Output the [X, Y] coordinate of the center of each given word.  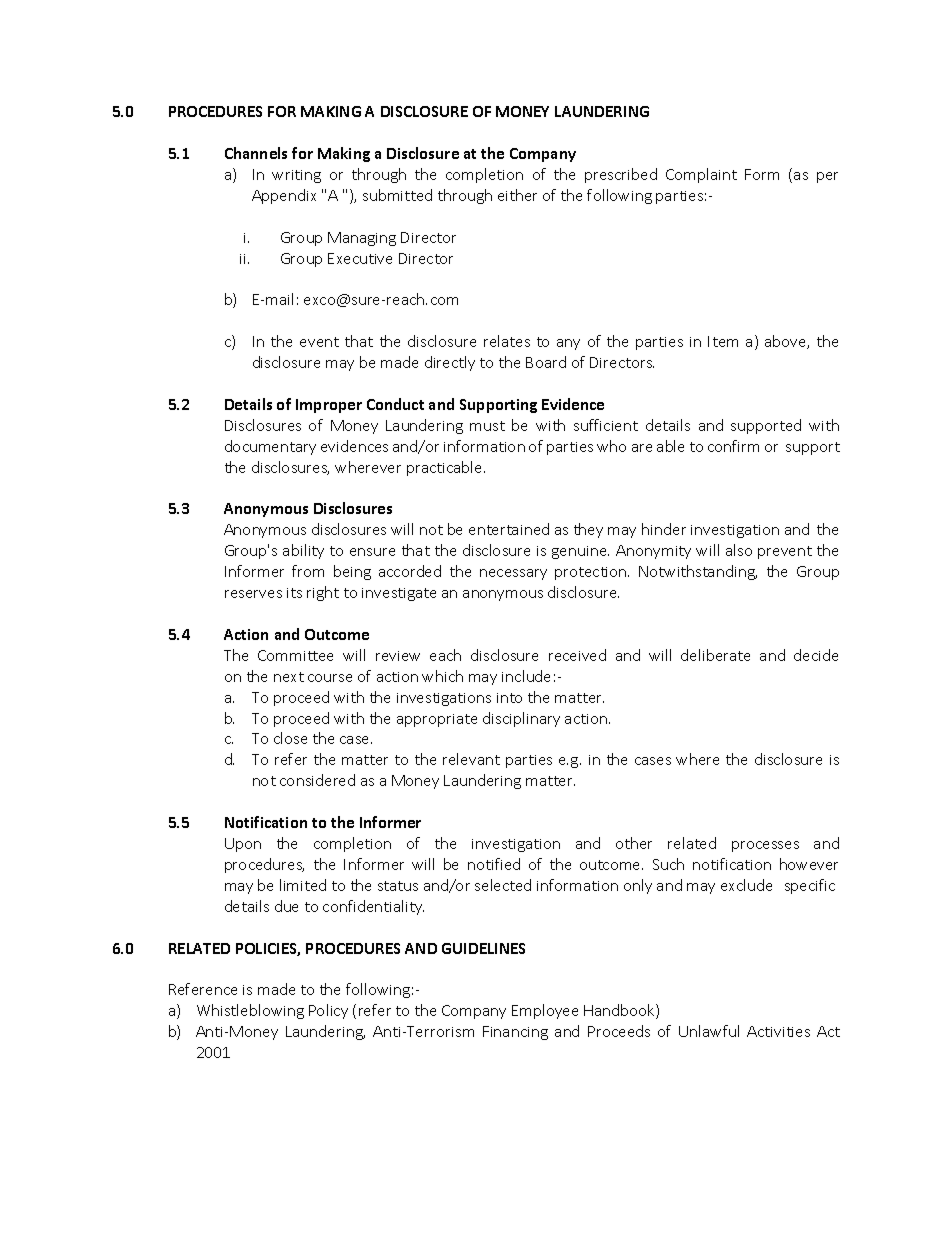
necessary [513, 574]
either [517, 195]
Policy [328, 1011]
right [323, 593]
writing [296, 176]
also [739, 550]
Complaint [701, 175]
